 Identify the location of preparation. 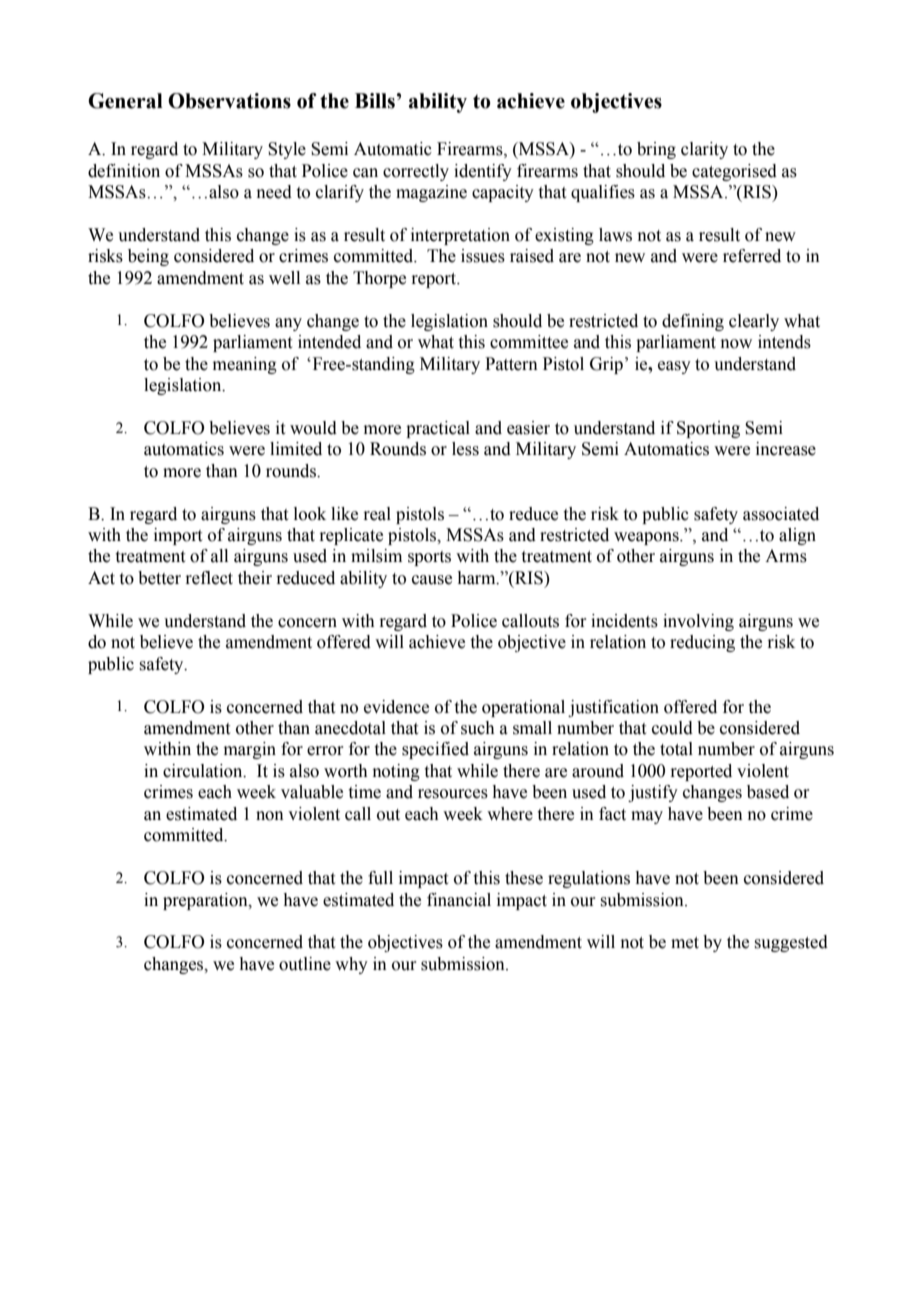
(206, 901).
